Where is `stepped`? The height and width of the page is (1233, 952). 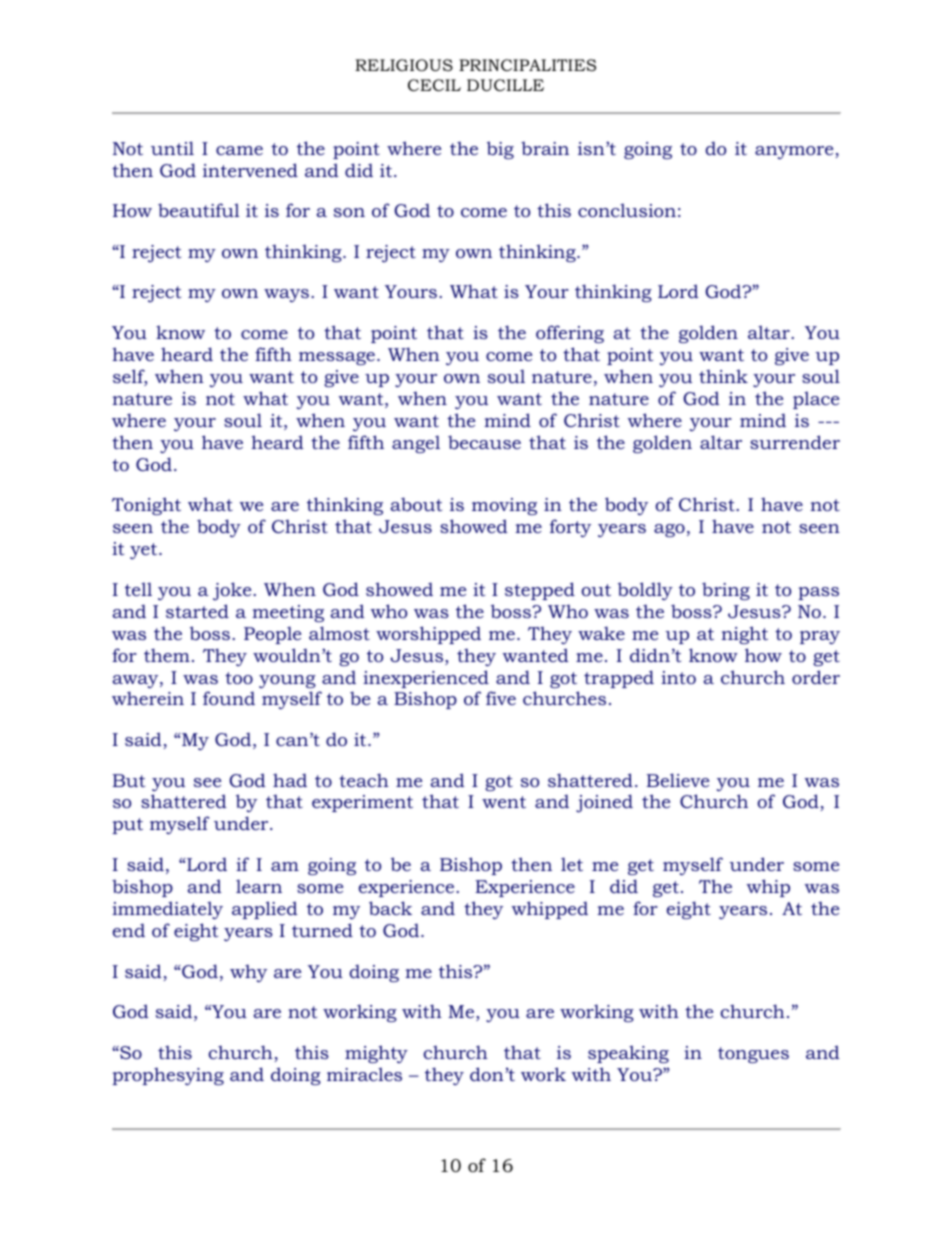
stepped is located at coordinates (540, 591).
